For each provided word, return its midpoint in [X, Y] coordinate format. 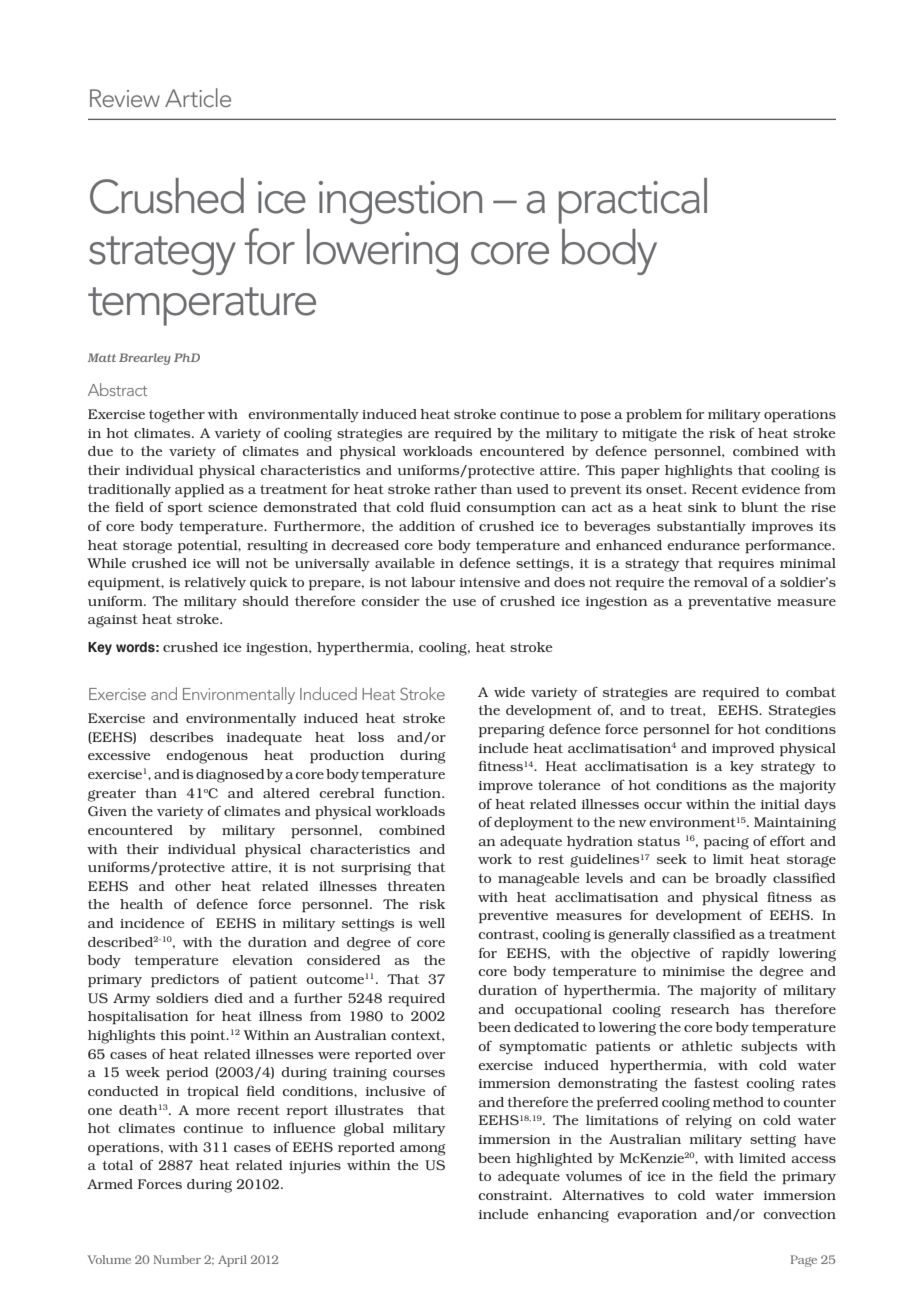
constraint [514, 1195]
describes [181, 737]
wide [509, 692]
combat [811, 692]
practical [633, 201]
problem [654, 416]
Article [198, 97]
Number [177, 1259]
